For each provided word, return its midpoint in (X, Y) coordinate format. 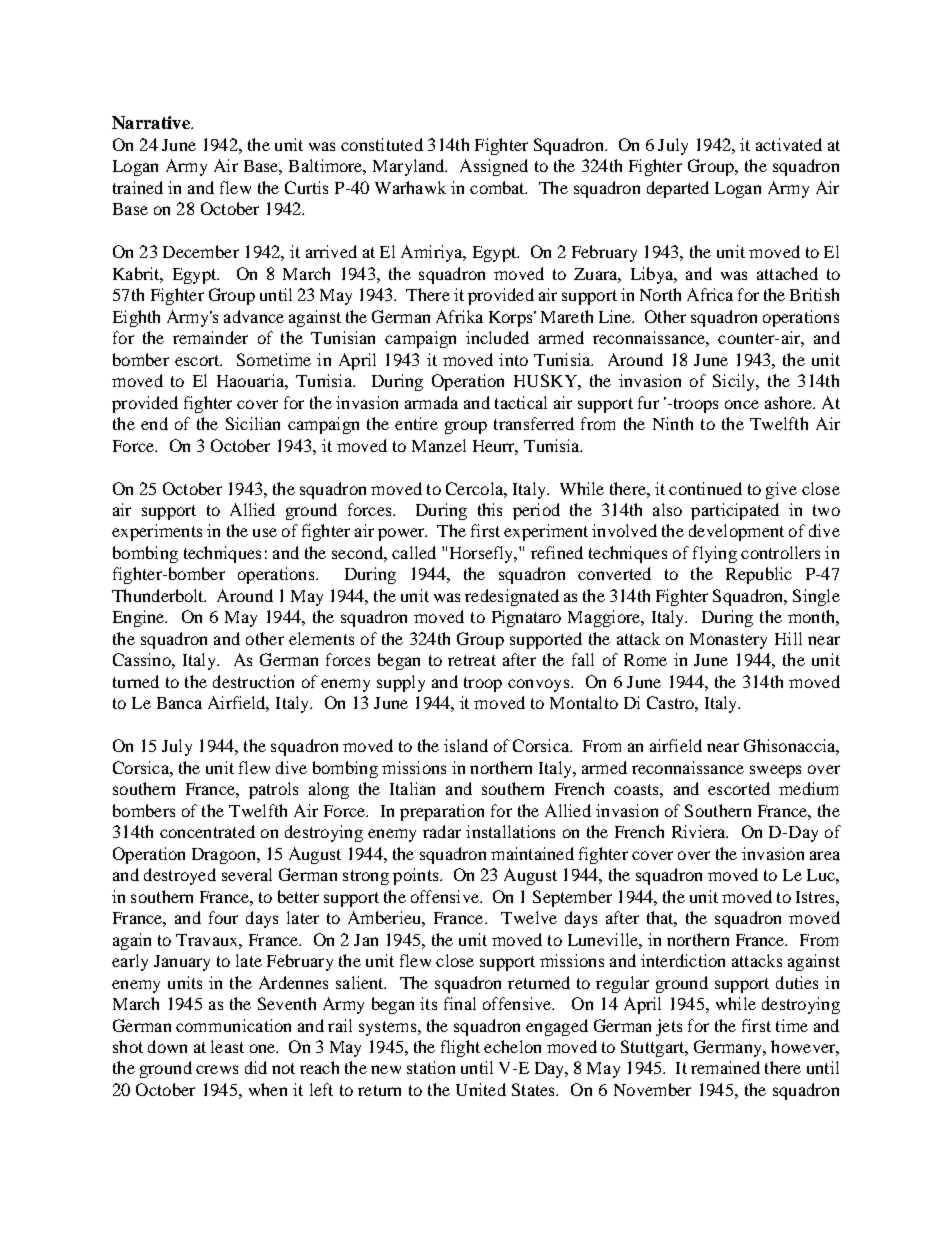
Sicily (735, 382)
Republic (759, 575)
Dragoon (225, 856)
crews (217, 1069)
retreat (472, 660)
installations (510, 831)
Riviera (700, 831)
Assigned (494, 167)
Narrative (152, 122)
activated (789, 144)
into (513, 359)
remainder (210, 337)
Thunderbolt (159, 595)
